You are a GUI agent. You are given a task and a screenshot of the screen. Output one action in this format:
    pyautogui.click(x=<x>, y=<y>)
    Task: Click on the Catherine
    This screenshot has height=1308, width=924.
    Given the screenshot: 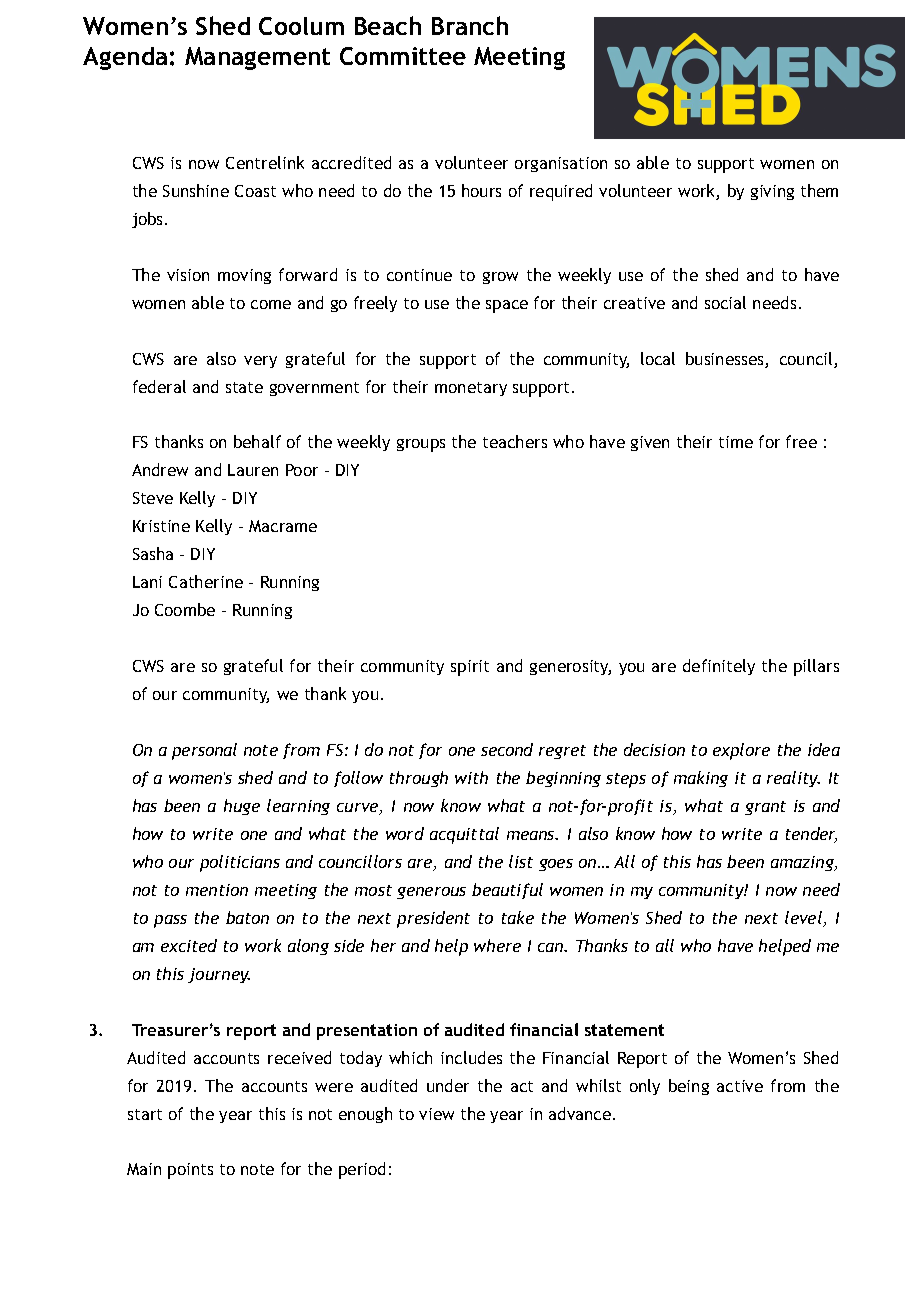 What is the action you would take?
    pyautogui.click(x=206, y=581)
